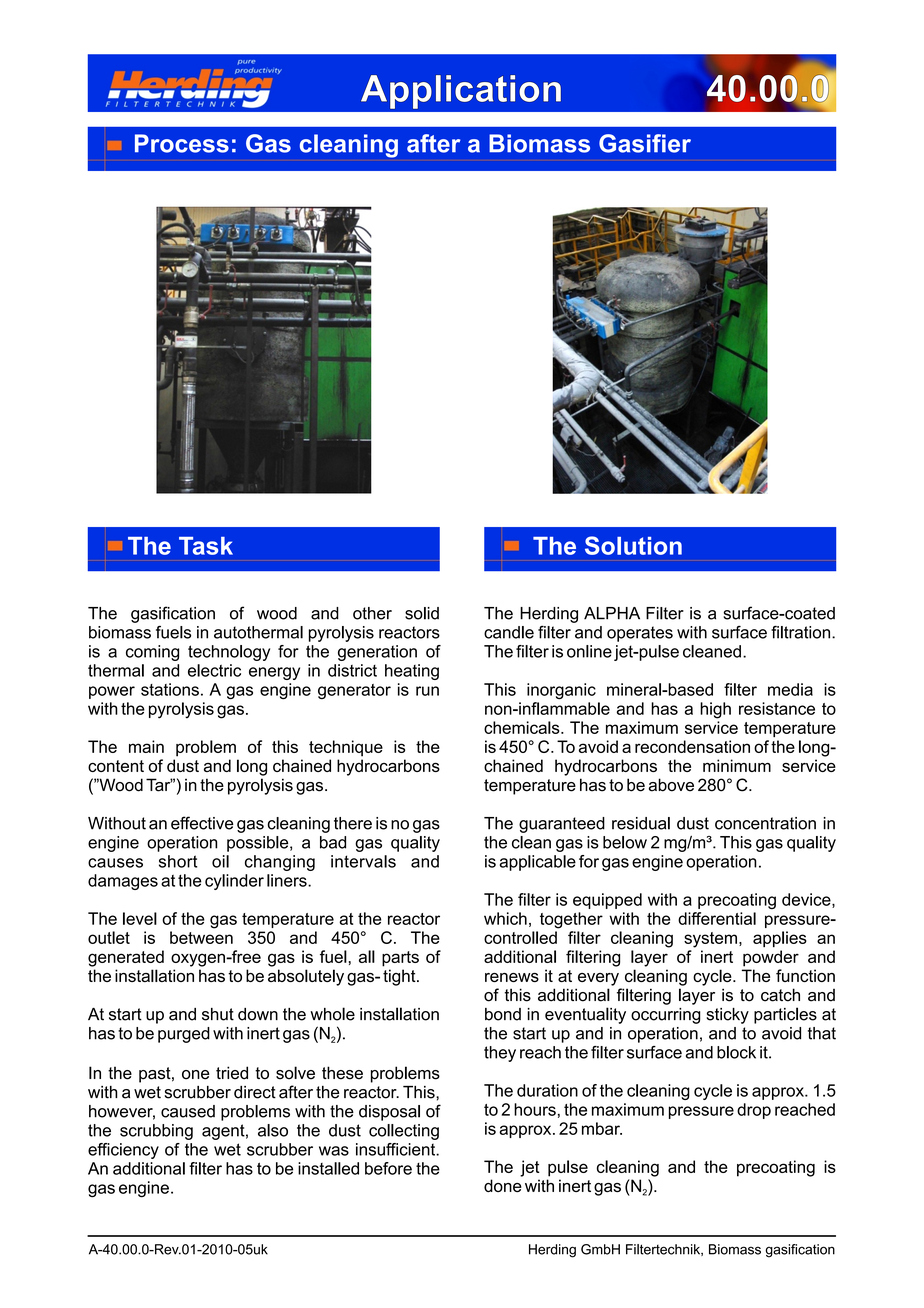 The height and width of the screenshot is (1308, 924). I want to click on Application, so click(461, 92).
